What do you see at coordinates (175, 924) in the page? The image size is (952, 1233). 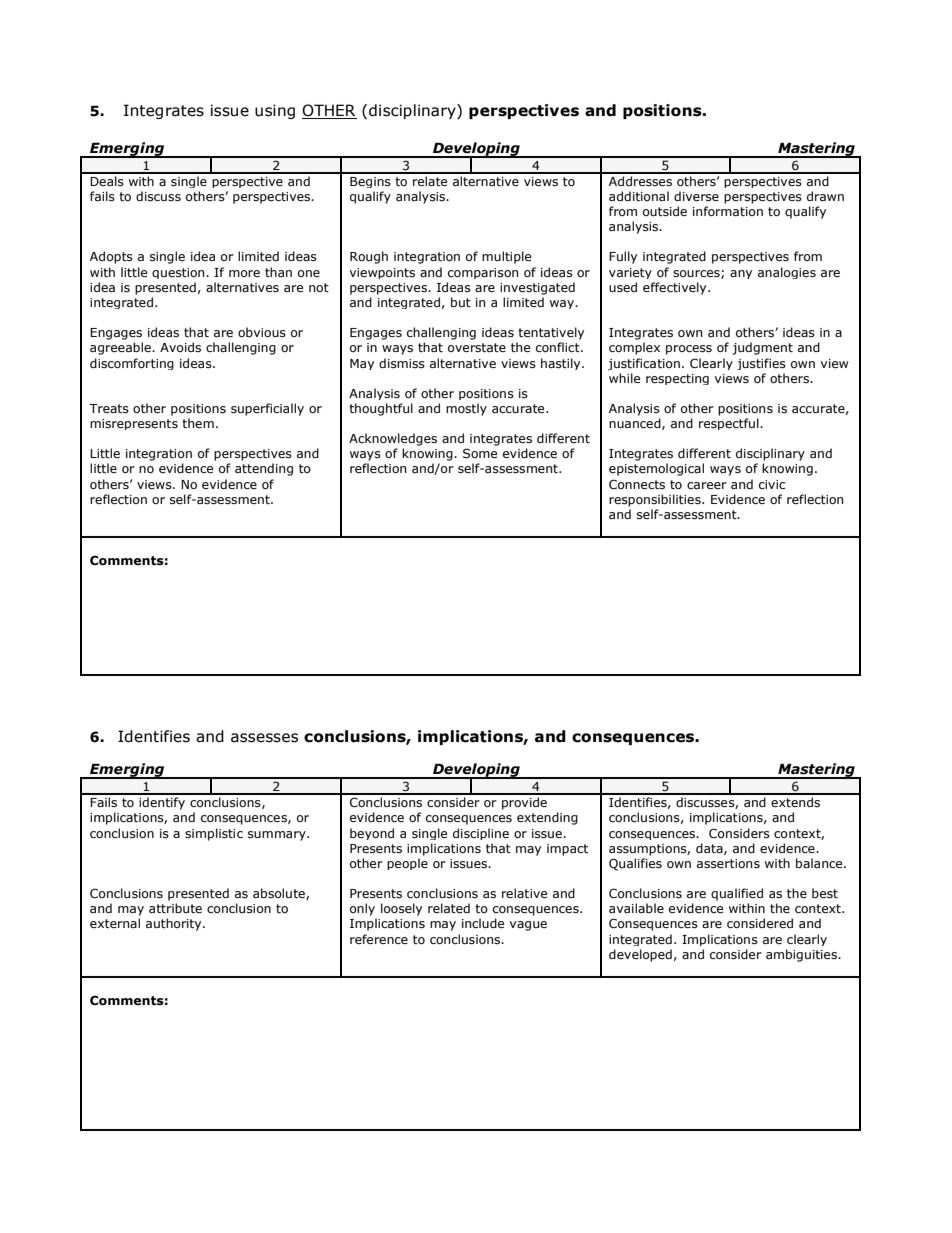 I see `authority` at bounding box center [175, 924].
